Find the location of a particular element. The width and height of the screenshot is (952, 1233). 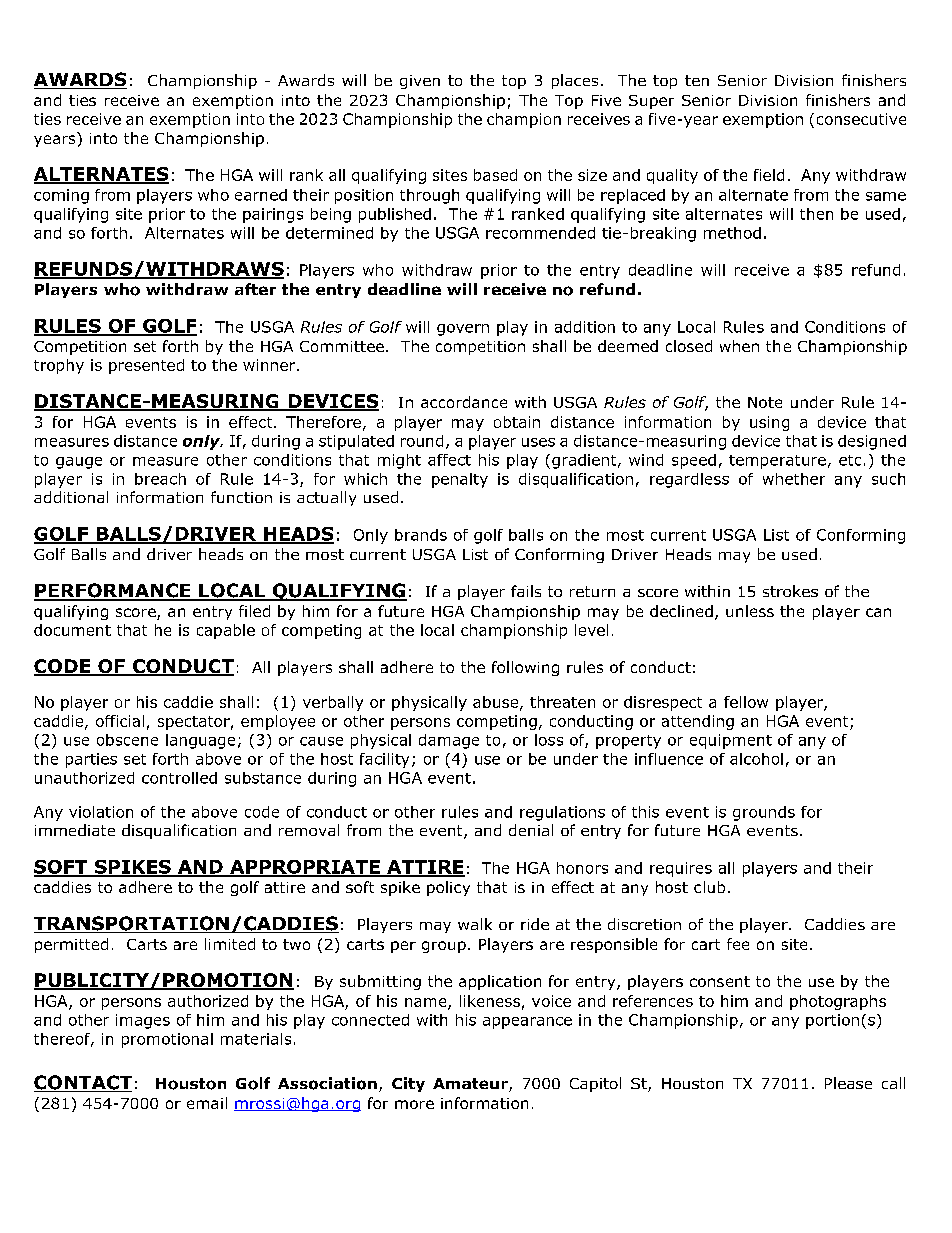

denial is located at coordinates (531, 830).
